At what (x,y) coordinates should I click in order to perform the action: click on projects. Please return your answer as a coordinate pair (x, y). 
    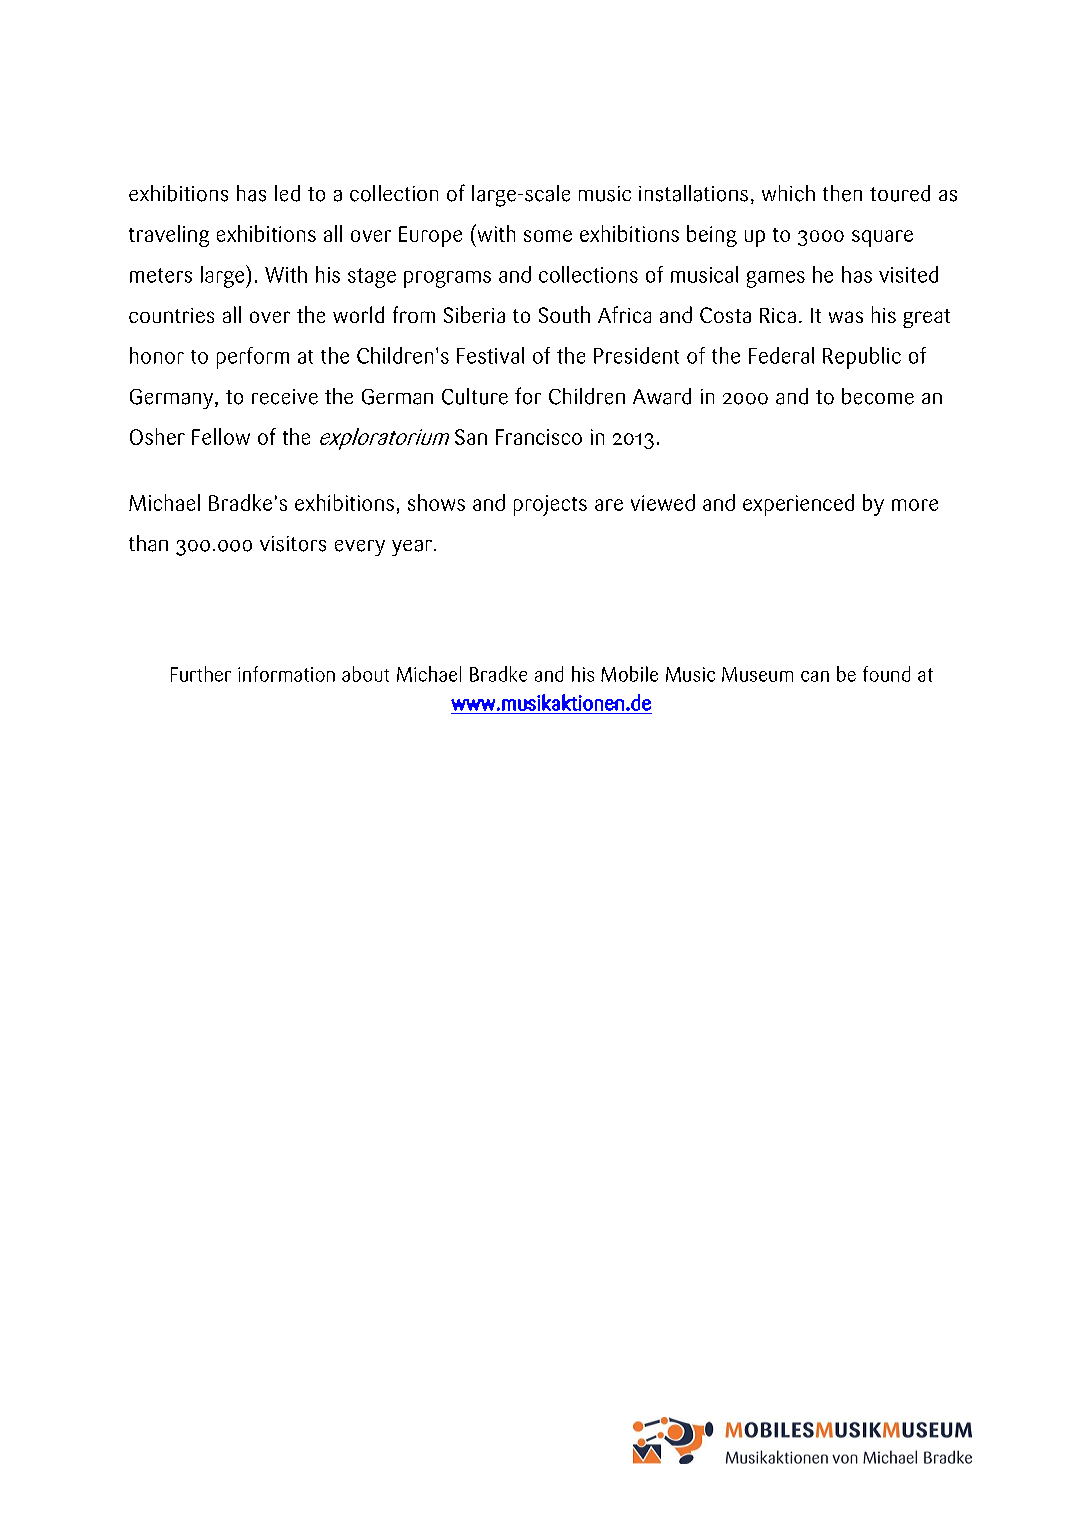
    Looking at the image, I should click on (550, 505).
